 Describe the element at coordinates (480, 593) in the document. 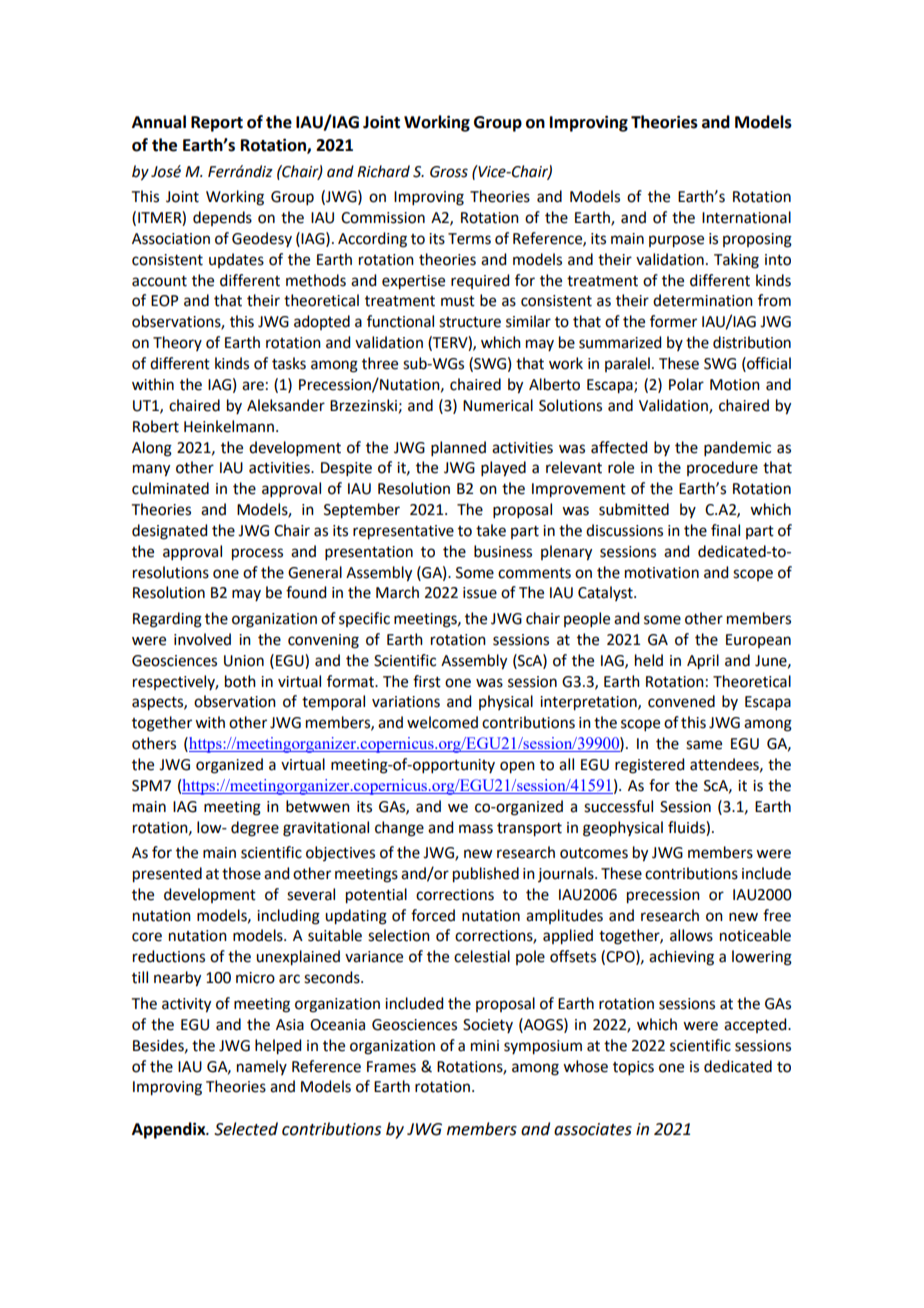

I see `issue` at that location.
